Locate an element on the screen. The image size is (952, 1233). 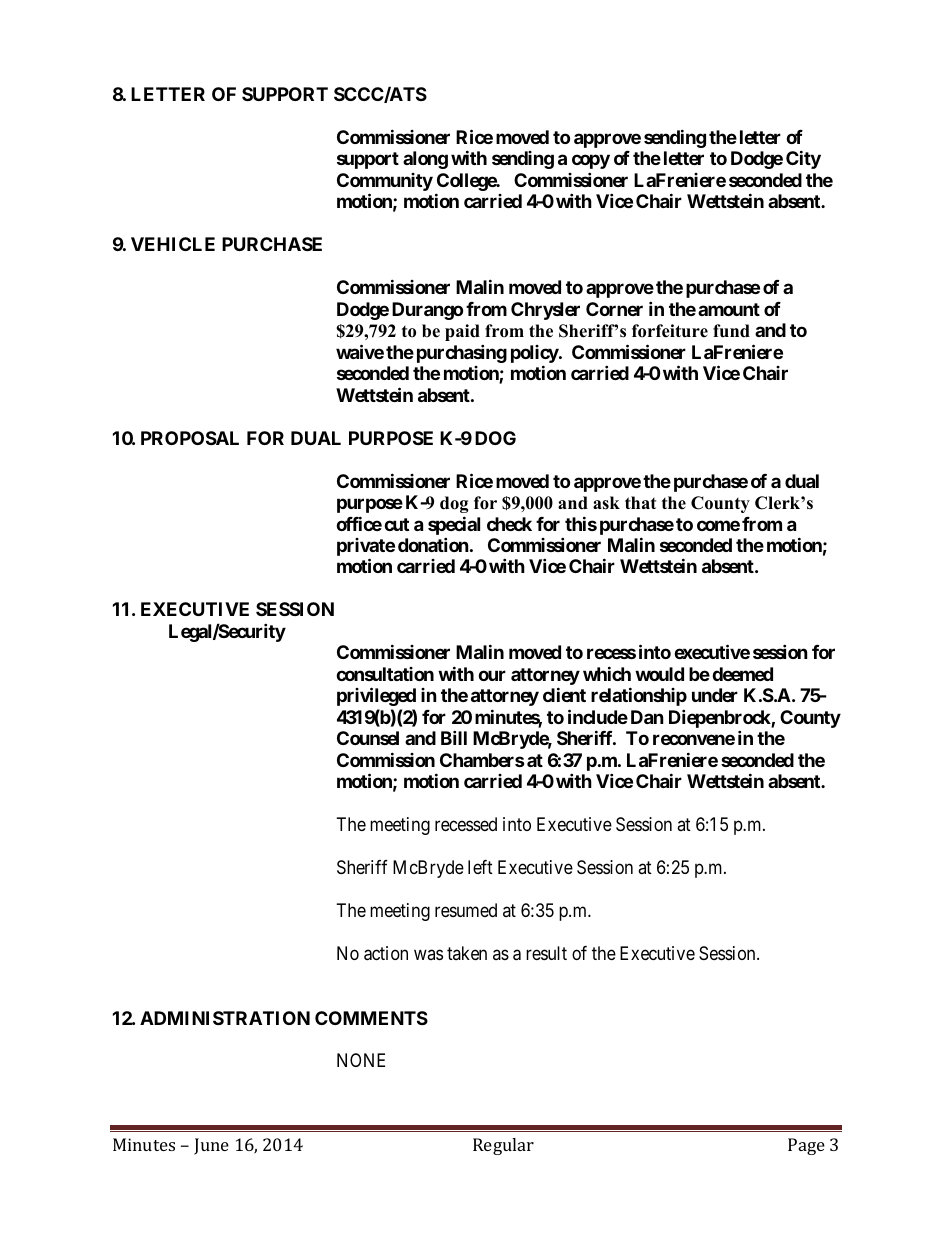
check is located at coordinates (509, 524).
